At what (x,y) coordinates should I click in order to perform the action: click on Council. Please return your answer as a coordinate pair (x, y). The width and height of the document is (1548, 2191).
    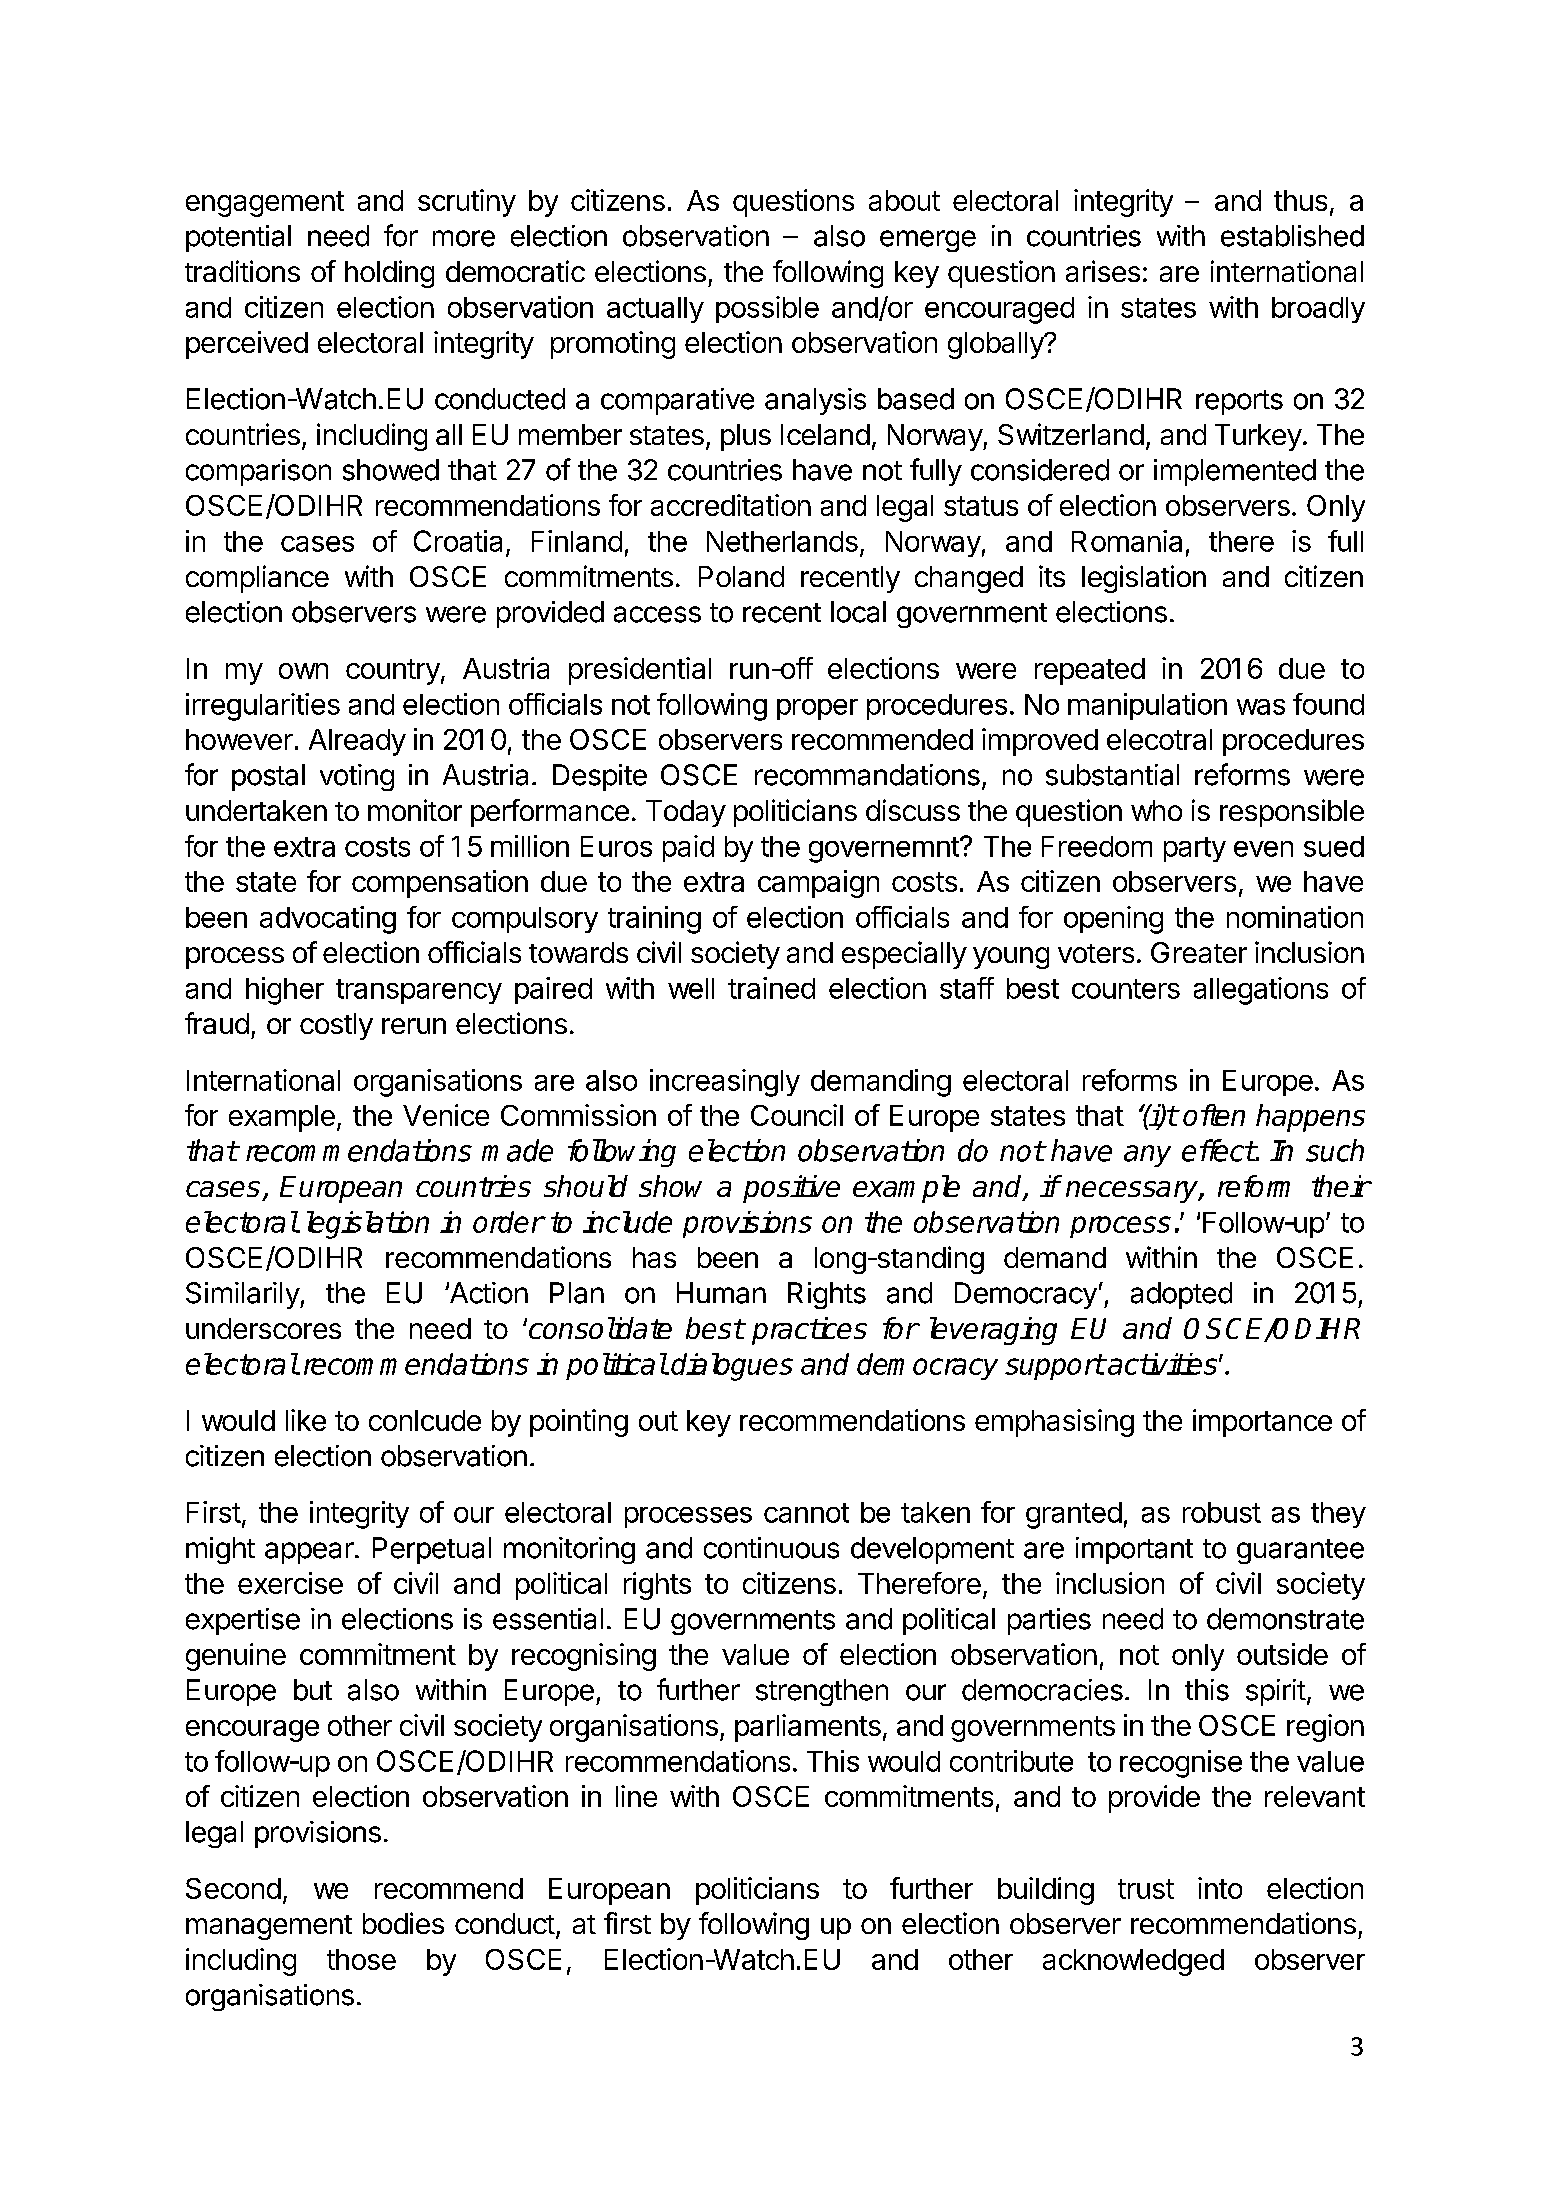
    Looking at the image, I should click on (797, 1115).
